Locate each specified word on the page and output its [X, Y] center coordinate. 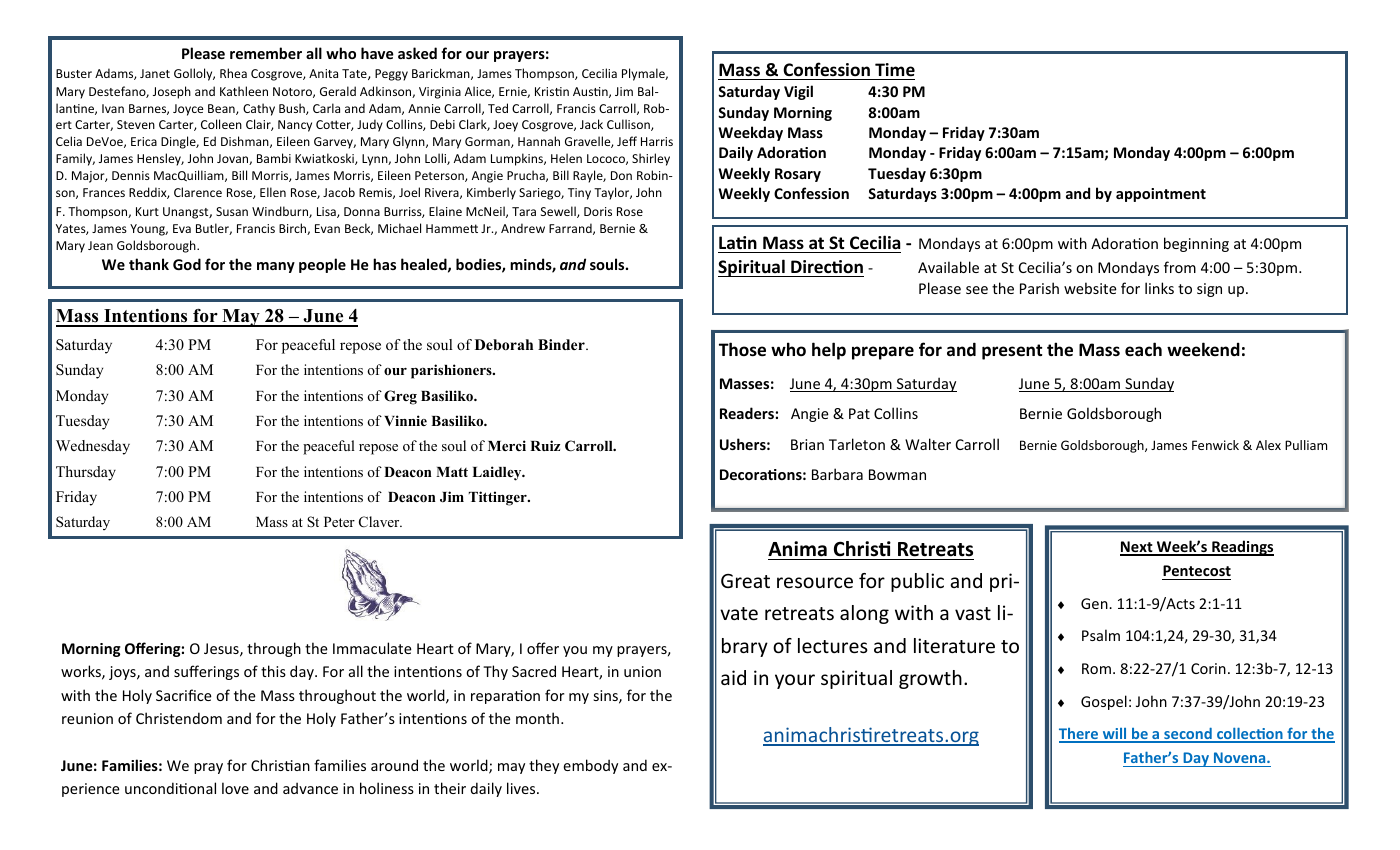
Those [742, 349]
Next [1137, 548]
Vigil [798, 92]
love [235, 788]
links [1159, 288]
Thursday [86, 473]
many [276, 267]
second [1188, 735]
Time [895, 70]
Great [745, 581]
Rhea [233, 73]
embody [590, 766]
